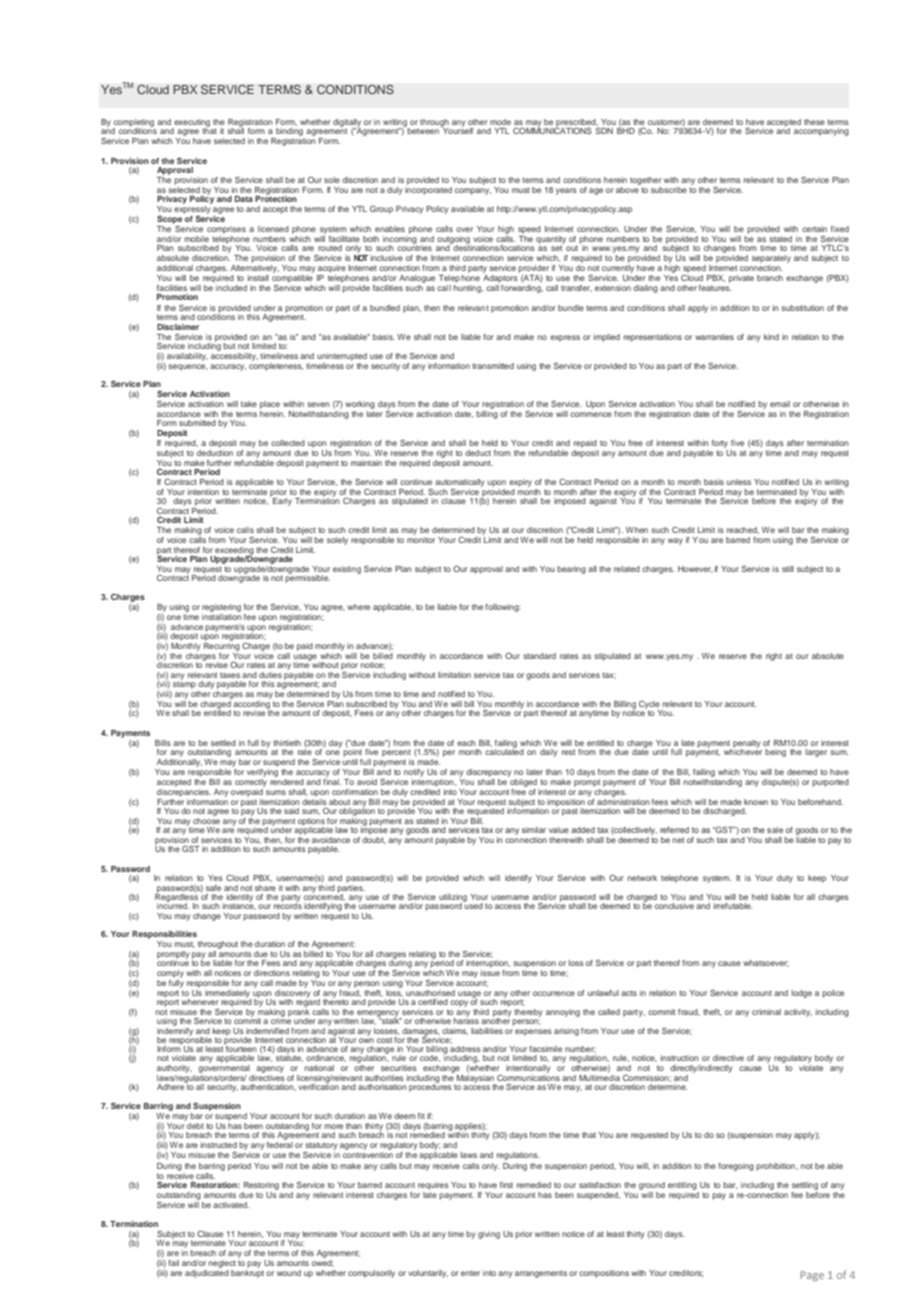 The width and height of the screenshot is (924, 1307). I want to click on permissible, so click(307, 578).
